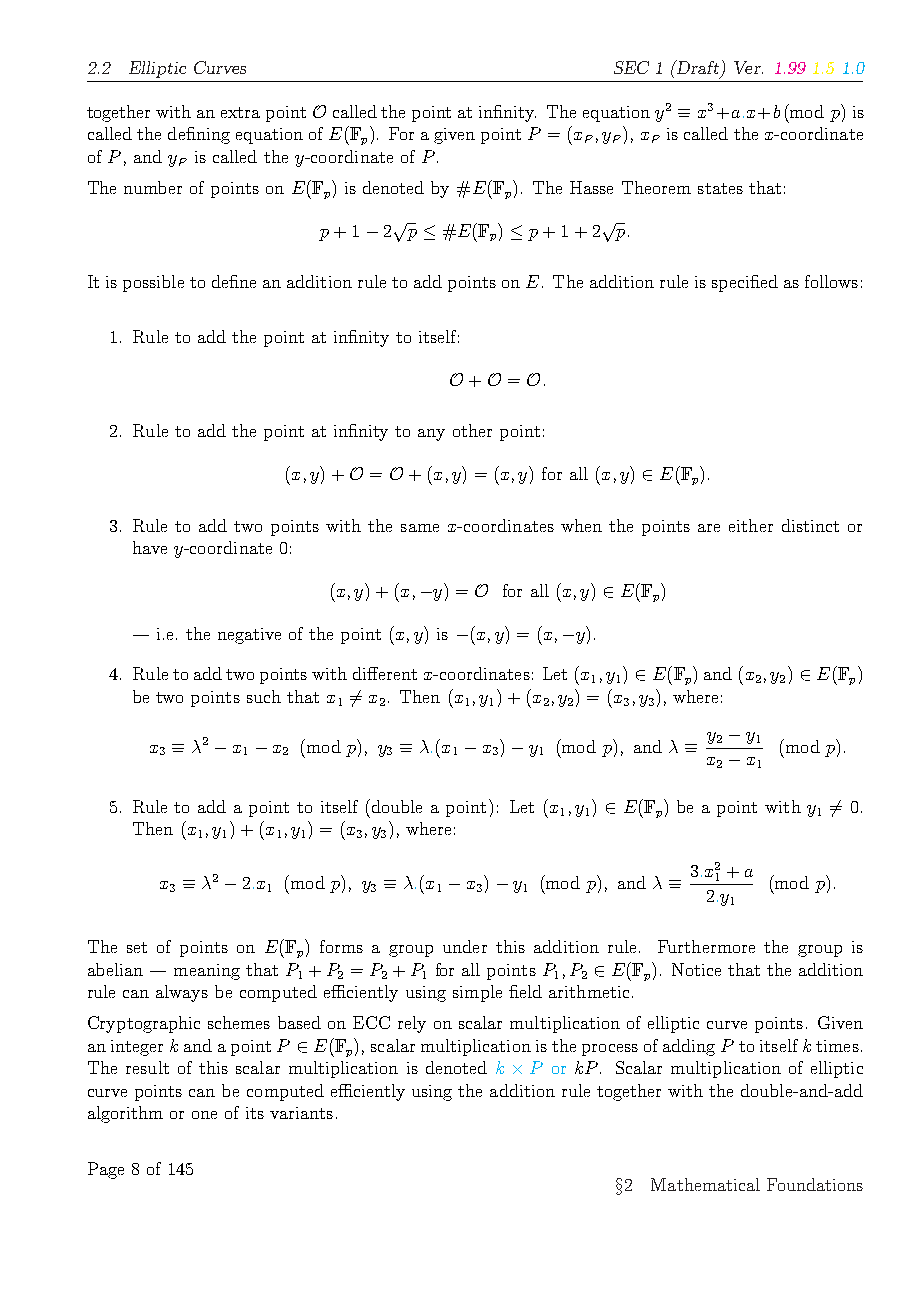 The height and width of the page is (1308, 924). Describe the element at coordinates (412, 1024) in the page. I see `rely` at that location.
